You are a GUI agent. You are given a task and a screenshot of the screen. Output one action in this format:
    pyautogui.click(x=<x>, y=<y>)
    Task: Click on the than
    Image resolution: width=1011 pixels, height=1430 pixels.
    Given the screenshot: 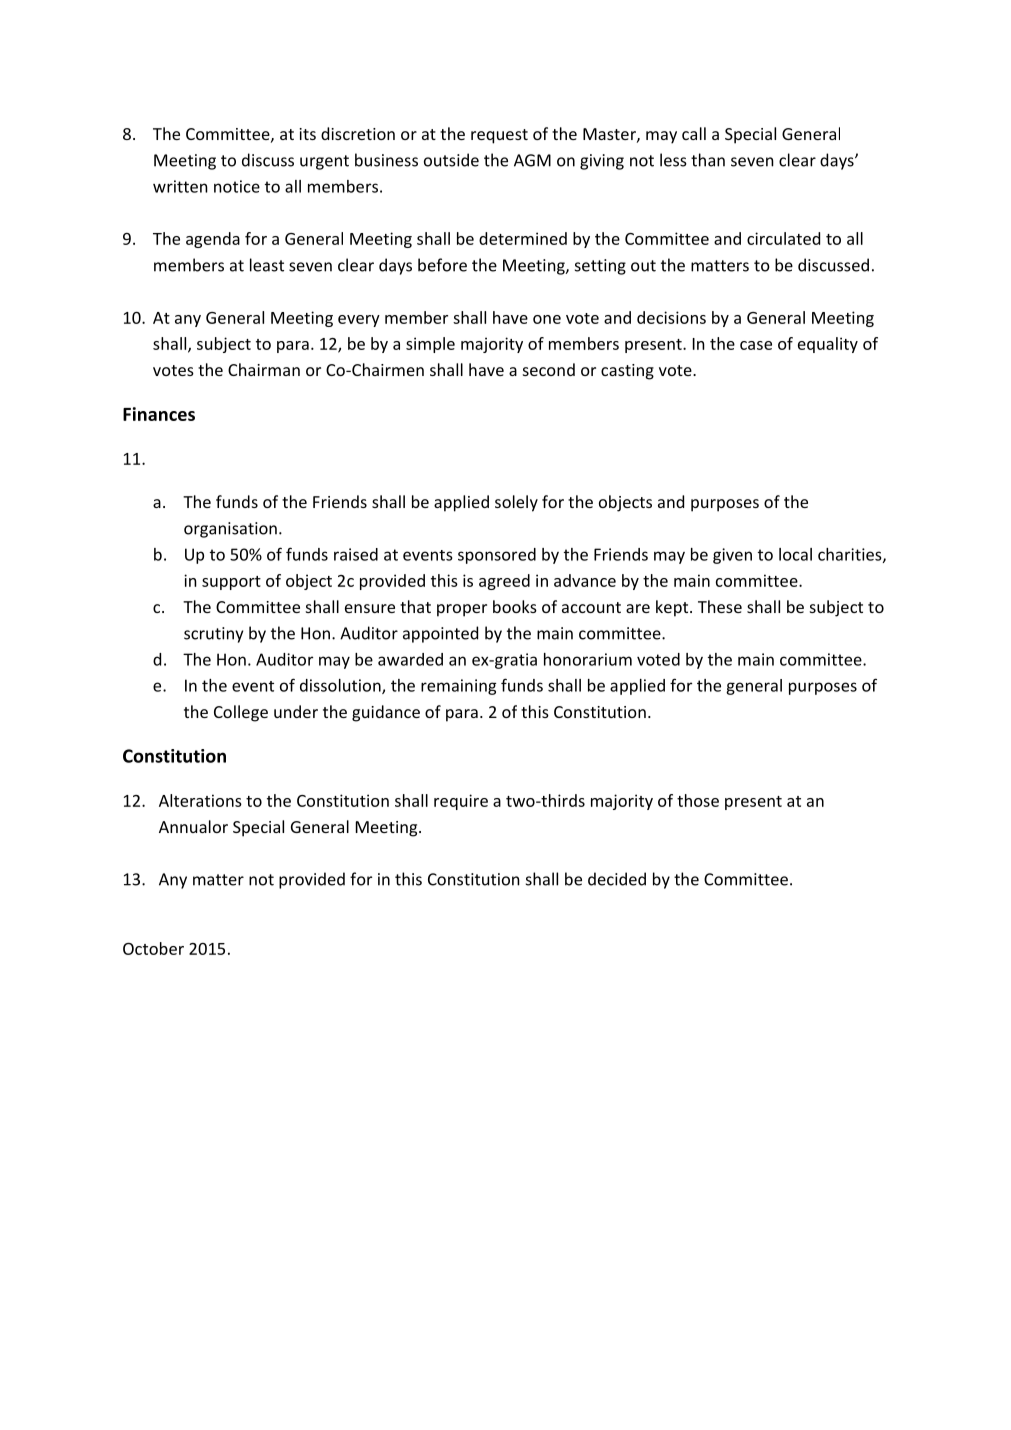 What is the action you would take?
    pyautogui.click(x=708, y=160)
